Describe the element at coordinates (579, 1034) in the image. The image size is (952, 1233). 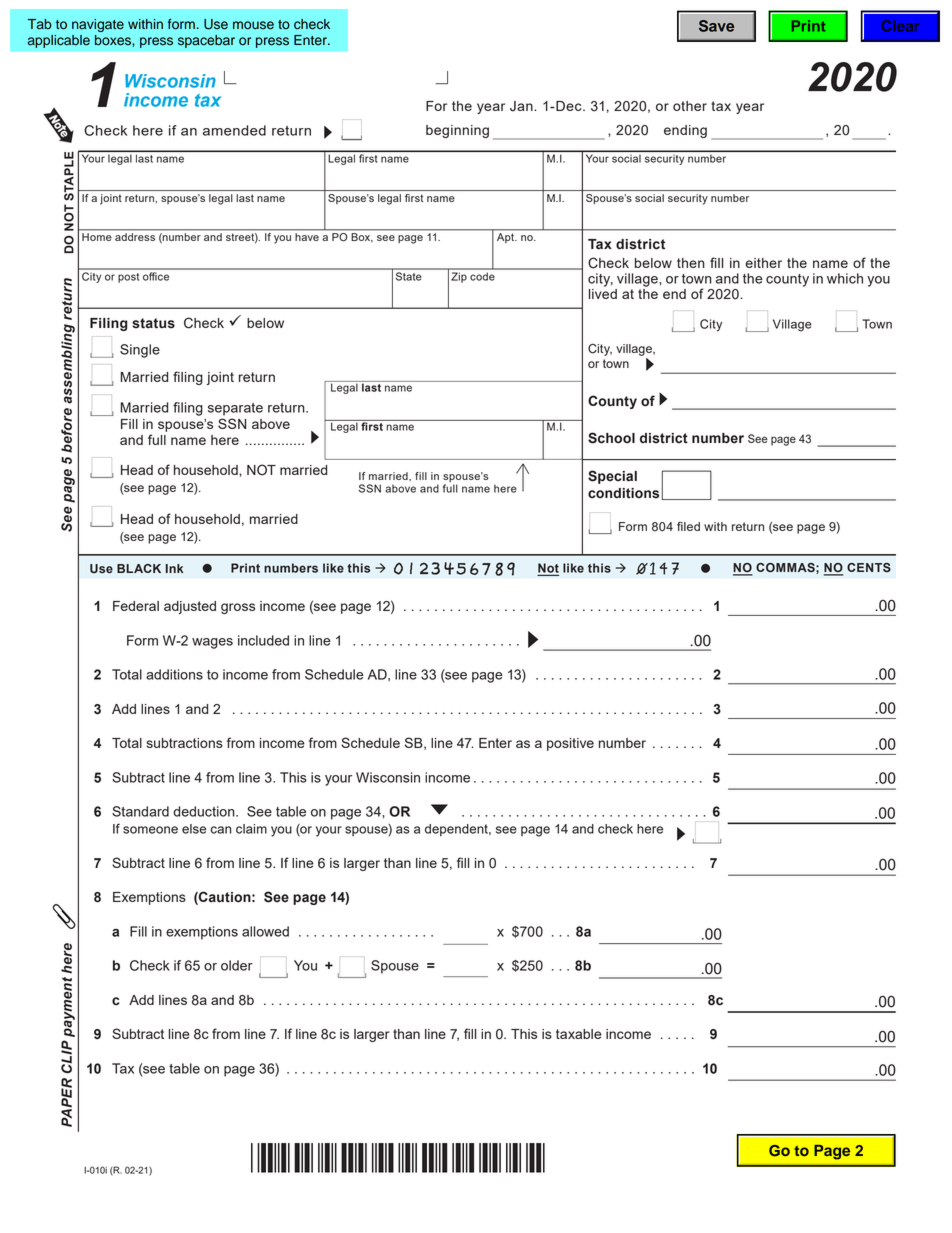
I see `taxable` at that location.
